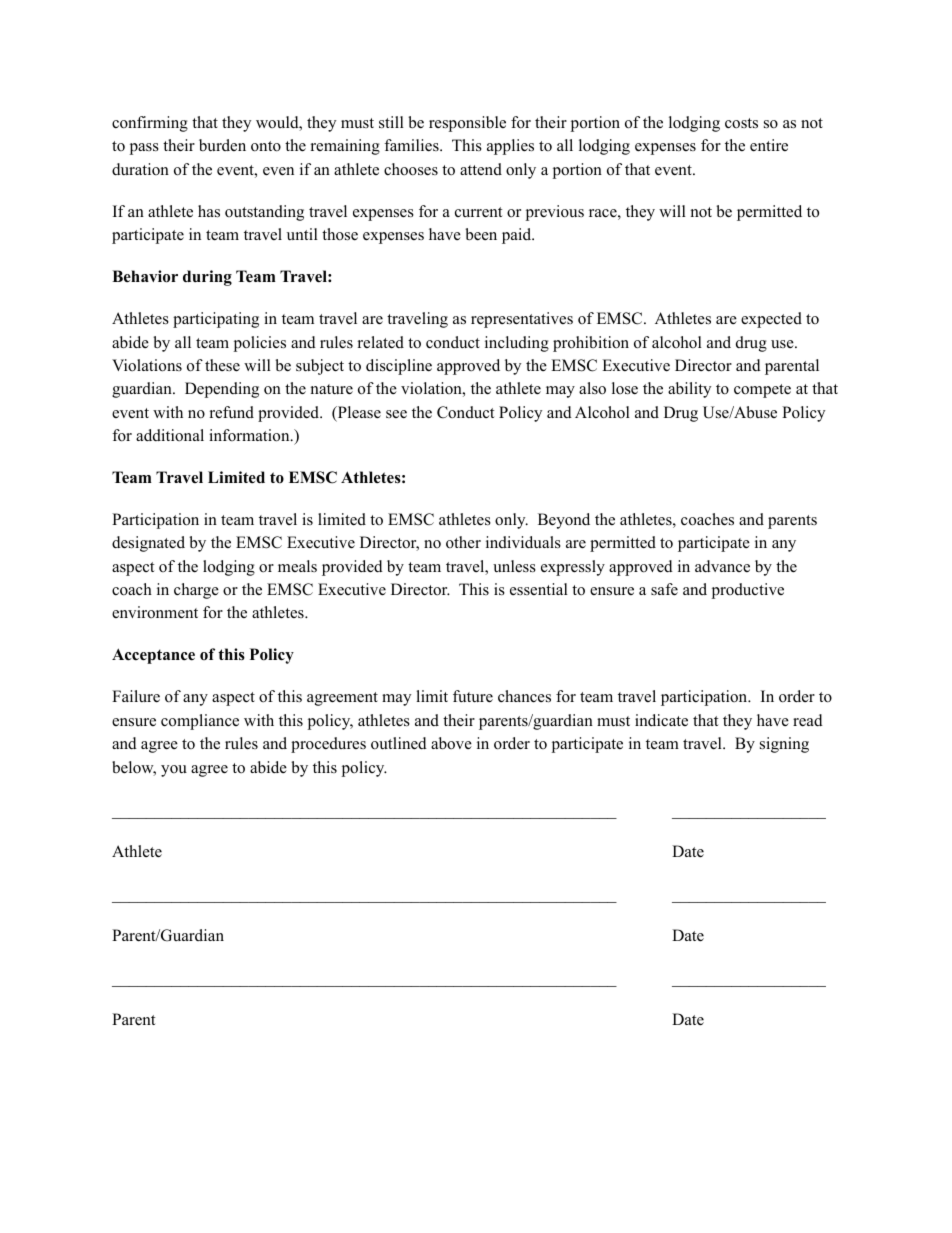  I want to click on information, so click(250, 435).
